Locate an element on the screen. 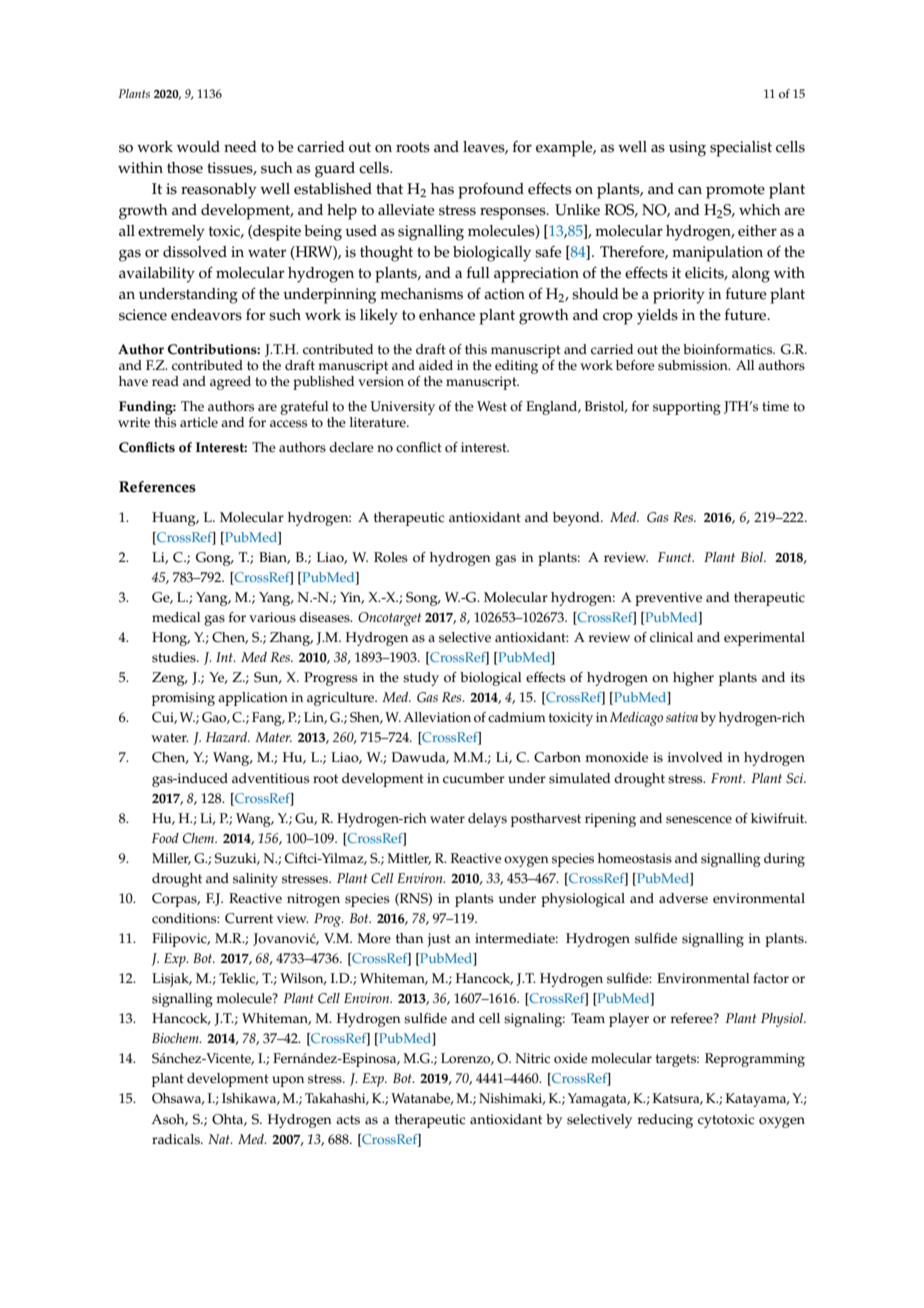 This screenshot has width=924, height=1308. reasonably is located at coordinates (219, 191).
